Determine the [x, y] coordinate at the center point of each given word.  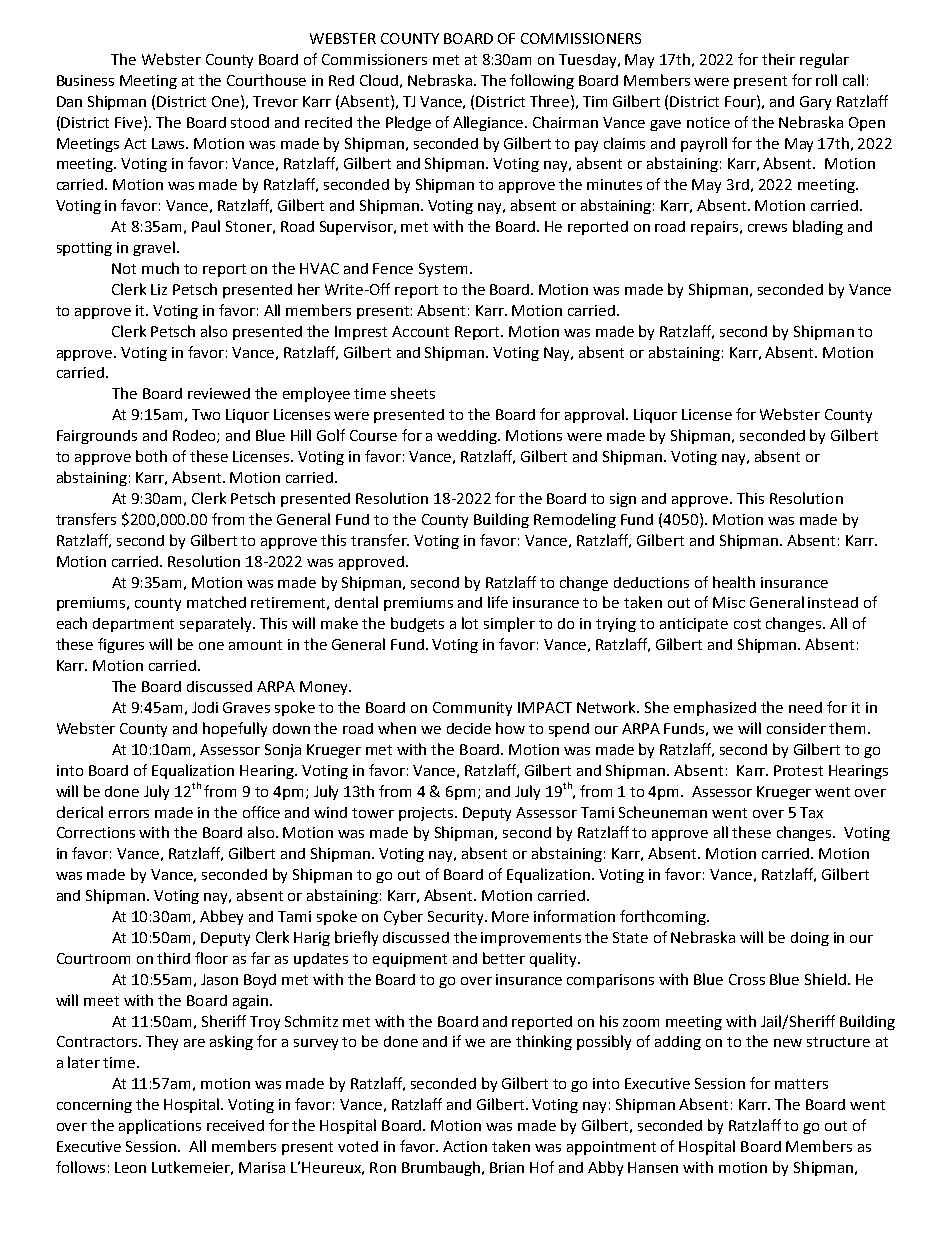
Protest [798, 770]
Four [741, 101]
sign [623, 500]
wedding [468, 437]
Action [465, 1146]
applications [160, 1126]
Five [130, 122]
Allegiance [489, 123]
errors [129, 814]
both [151, 456]
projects [428, 814]
